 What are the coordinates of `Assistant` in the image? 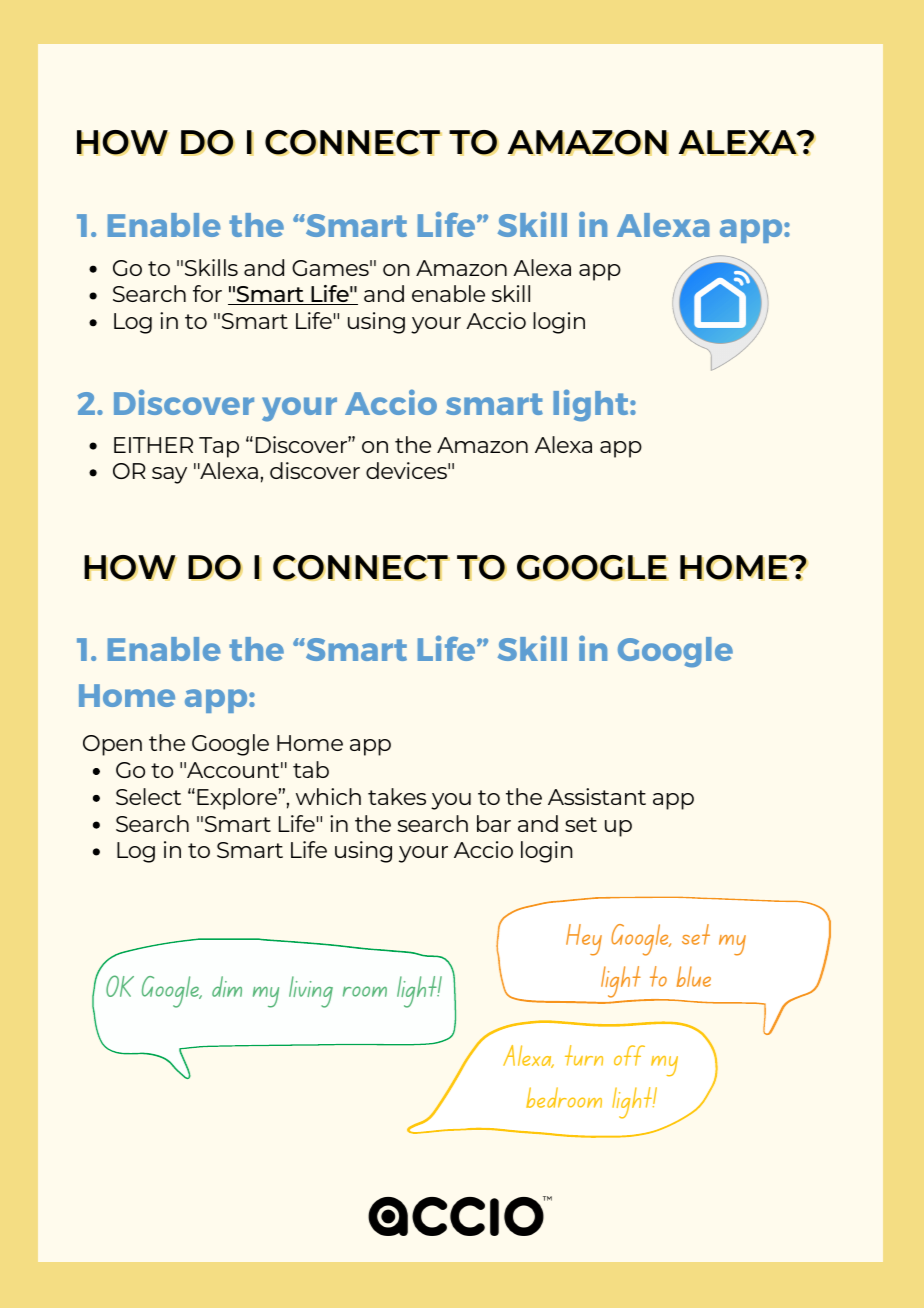 It's located at (597, 796).
